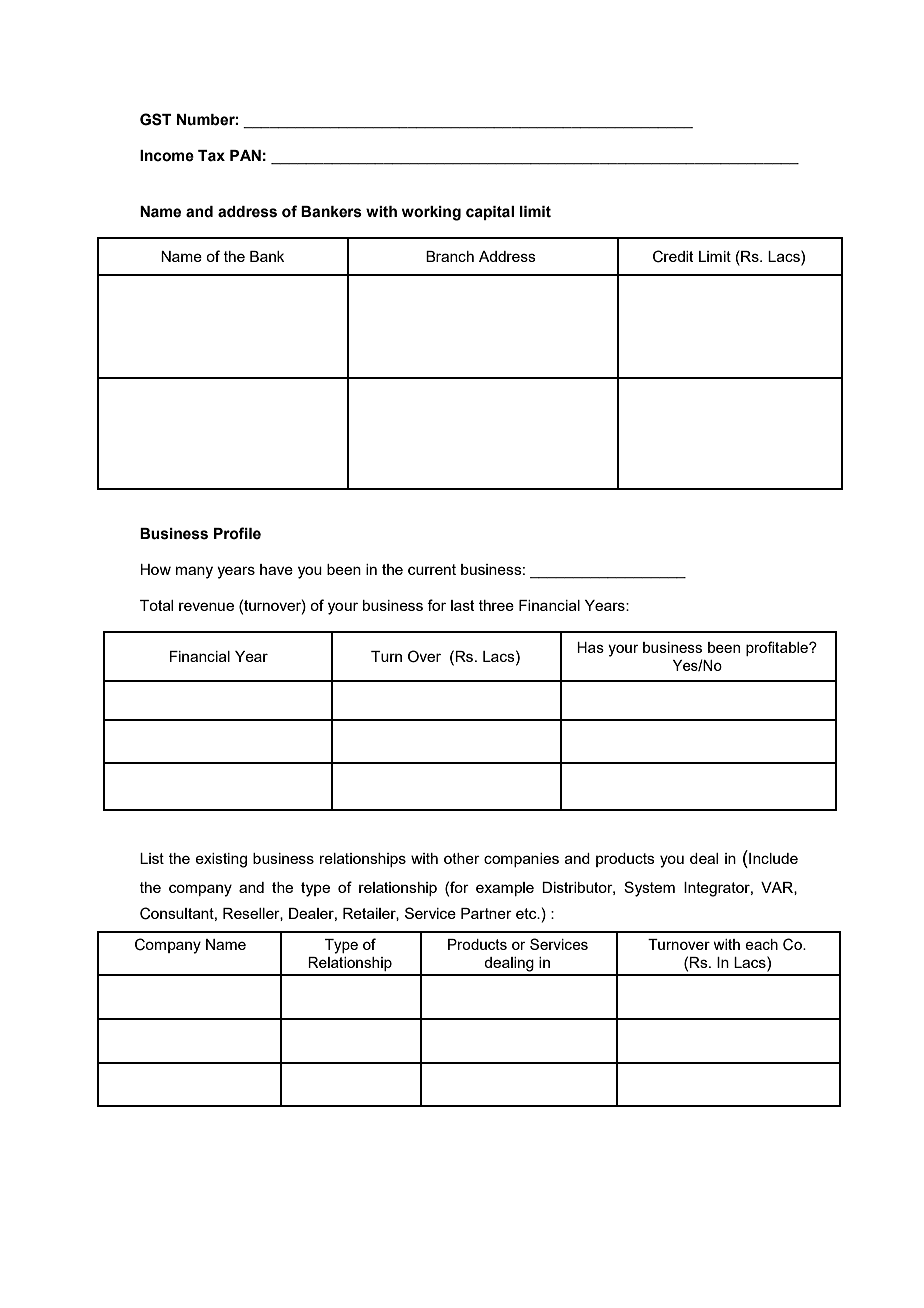 This screenshot has height=1308, width=924. What do you see at coordinates (237, 533) in the screenshot?
I see `Profile` at bounding box center [237, 533].
